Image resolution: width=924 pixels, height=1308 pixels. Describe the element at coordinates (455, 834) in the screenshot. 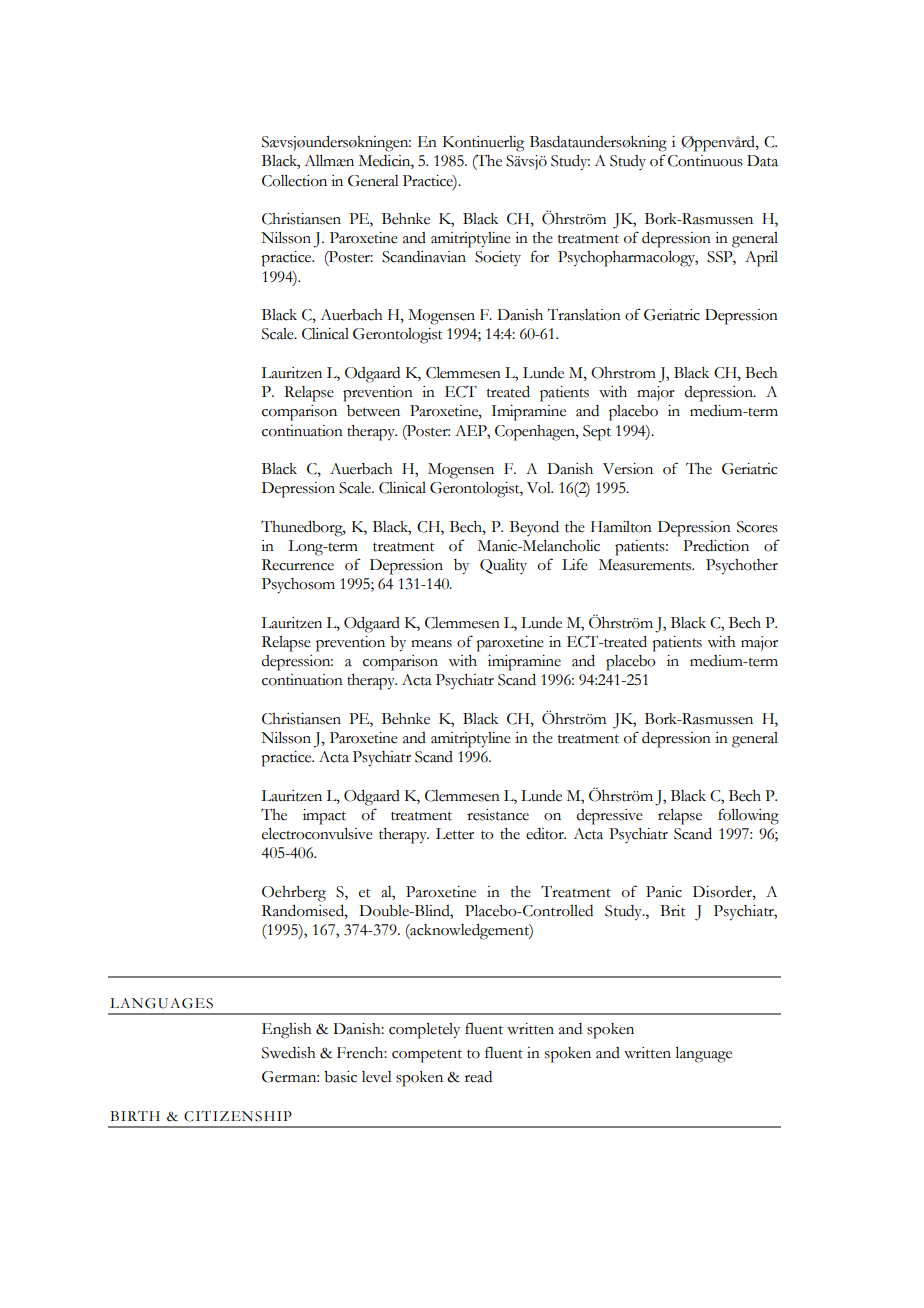

I see `Letter` at that location.
